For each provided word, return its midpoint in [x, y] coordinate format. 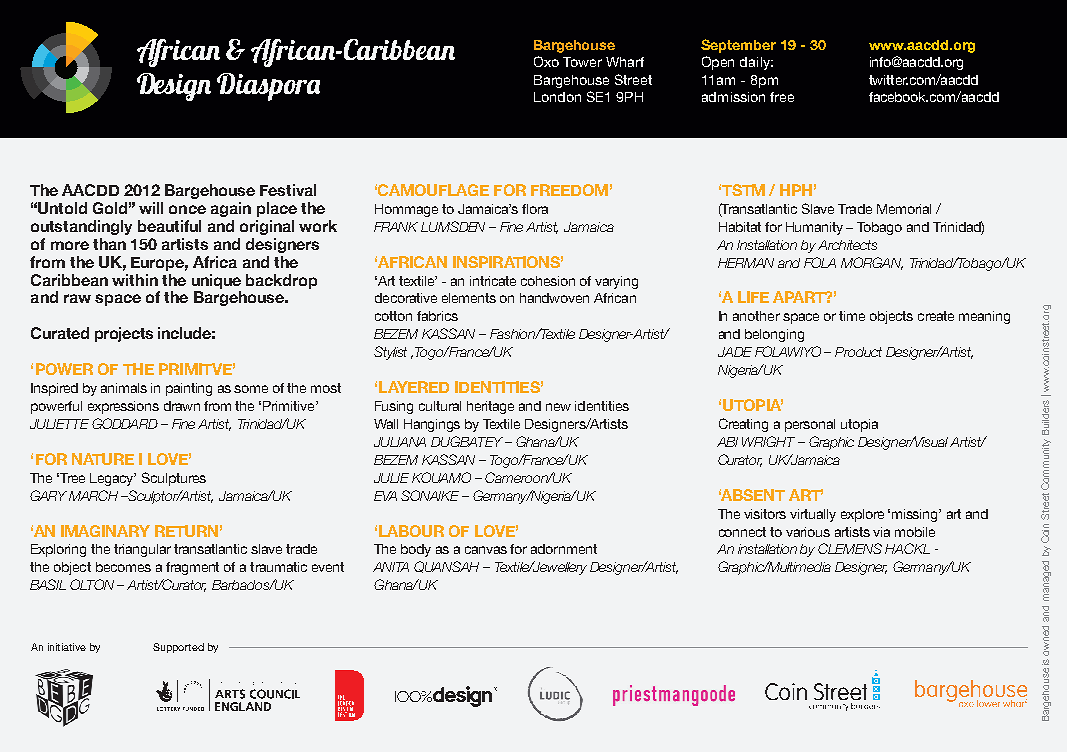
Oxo [546, 61]
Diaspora [268, 87]
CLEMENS [850, 548]
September [738, 46]
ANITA [391, 567]
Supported [178, 648]
